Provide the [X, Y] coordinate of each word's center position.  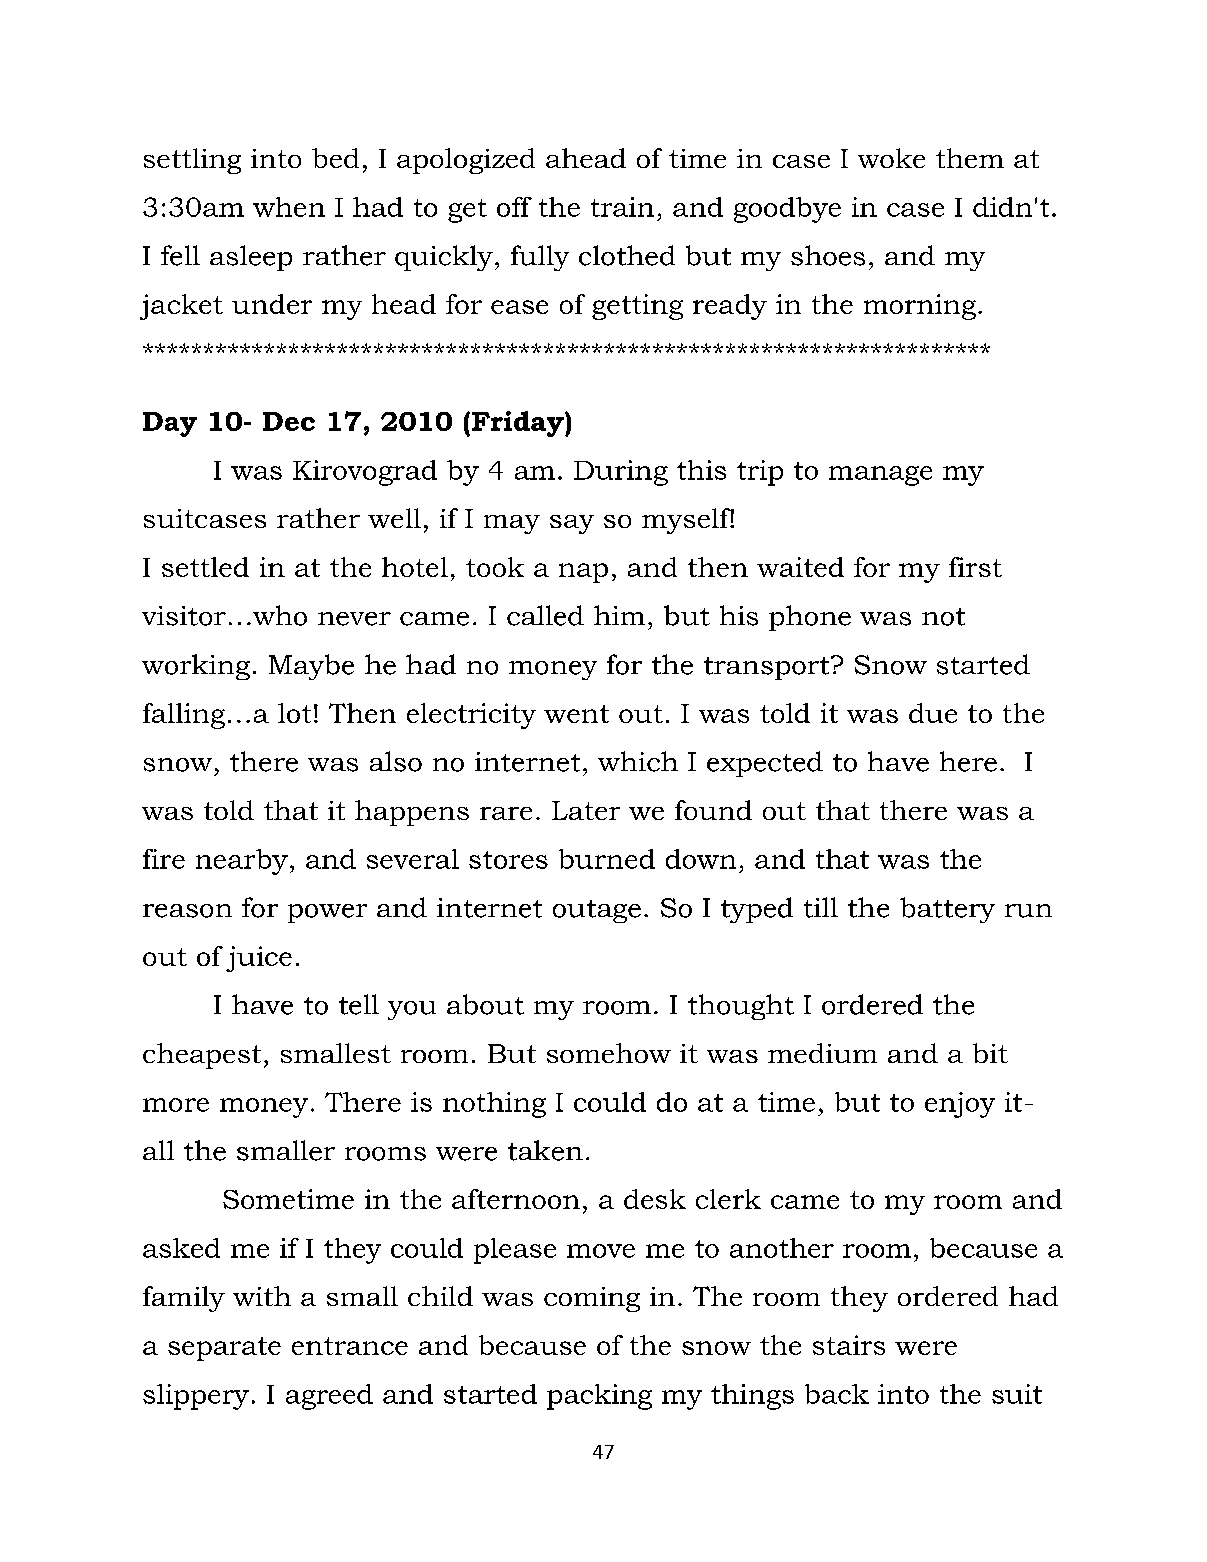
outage [597, 911]
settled [205, 567]
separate [224, 1349]
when [289, 207]
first [975, 567]
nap [583, 573]
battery [947, 910]
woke [891, 158]
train [622, 207]
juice [259, 959]
